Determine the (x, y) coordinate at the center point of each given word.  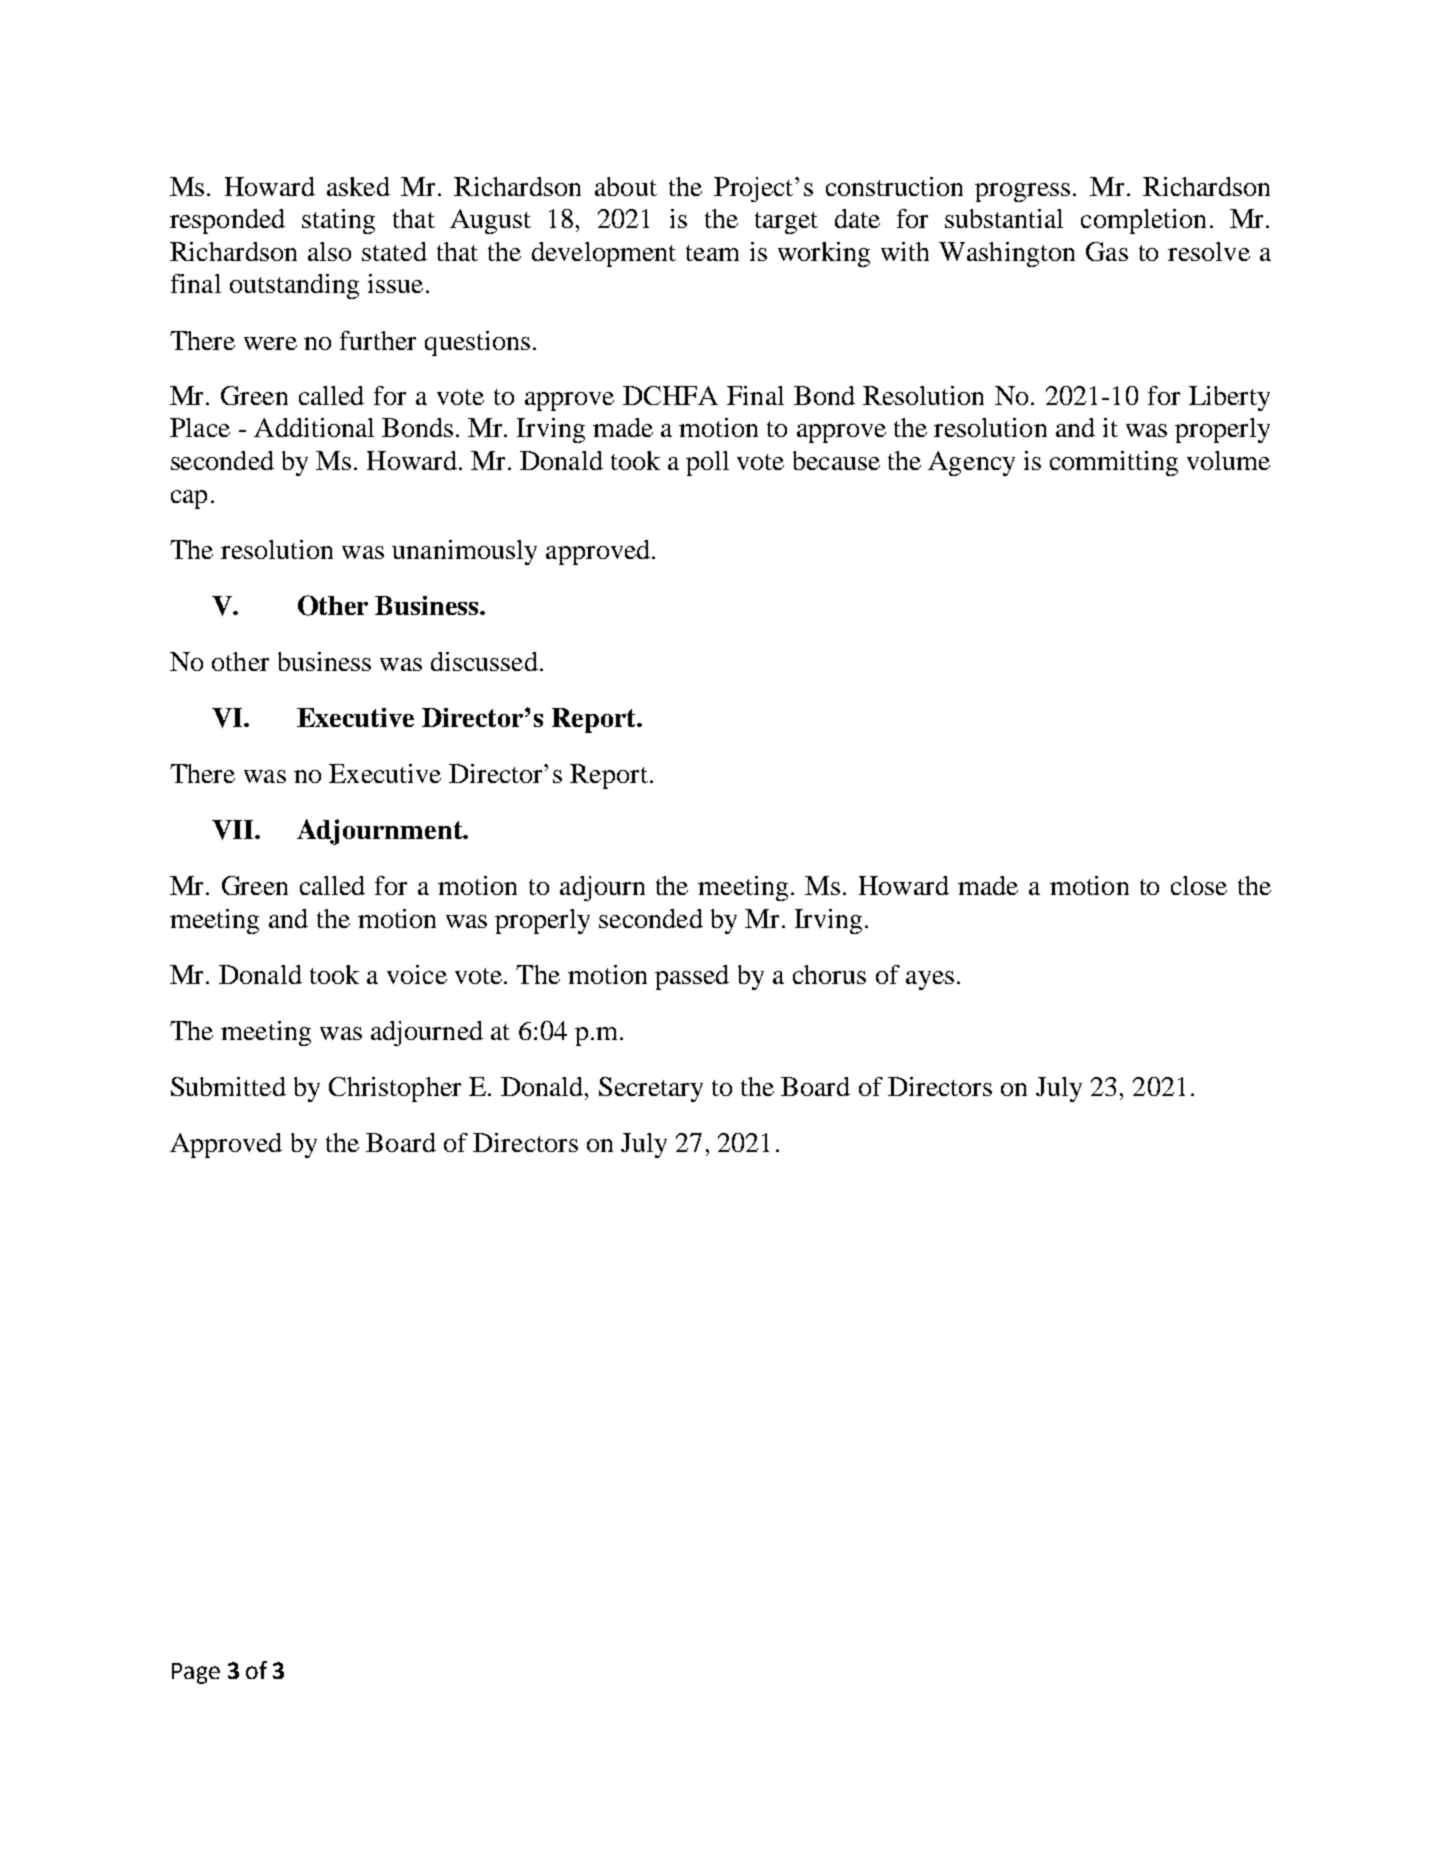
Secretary (651, 1089)
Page (196, 1673)
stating (338, 221)
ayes (930, 980)
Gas (1107, 251)
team (712, 253)
